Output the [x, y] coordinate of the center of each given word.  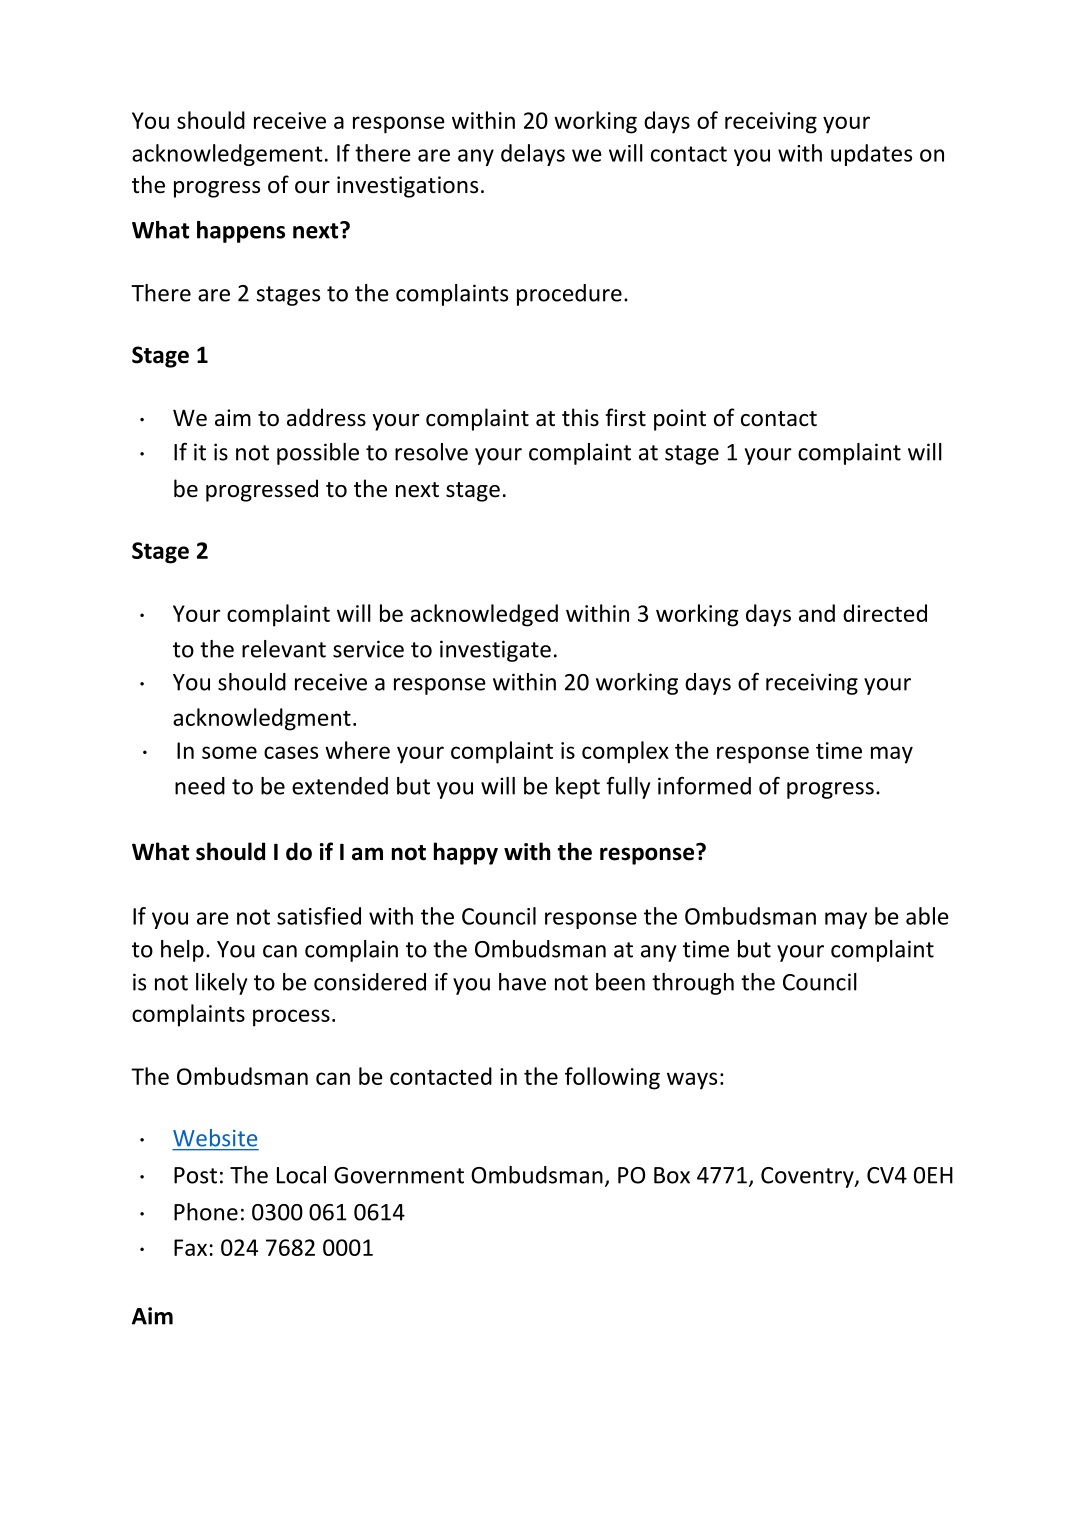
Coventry [808, 1177]
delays [533, 155]
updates [871, 155]
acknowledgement [227, 155]
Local [301, 1175]
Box [672, 1175]
